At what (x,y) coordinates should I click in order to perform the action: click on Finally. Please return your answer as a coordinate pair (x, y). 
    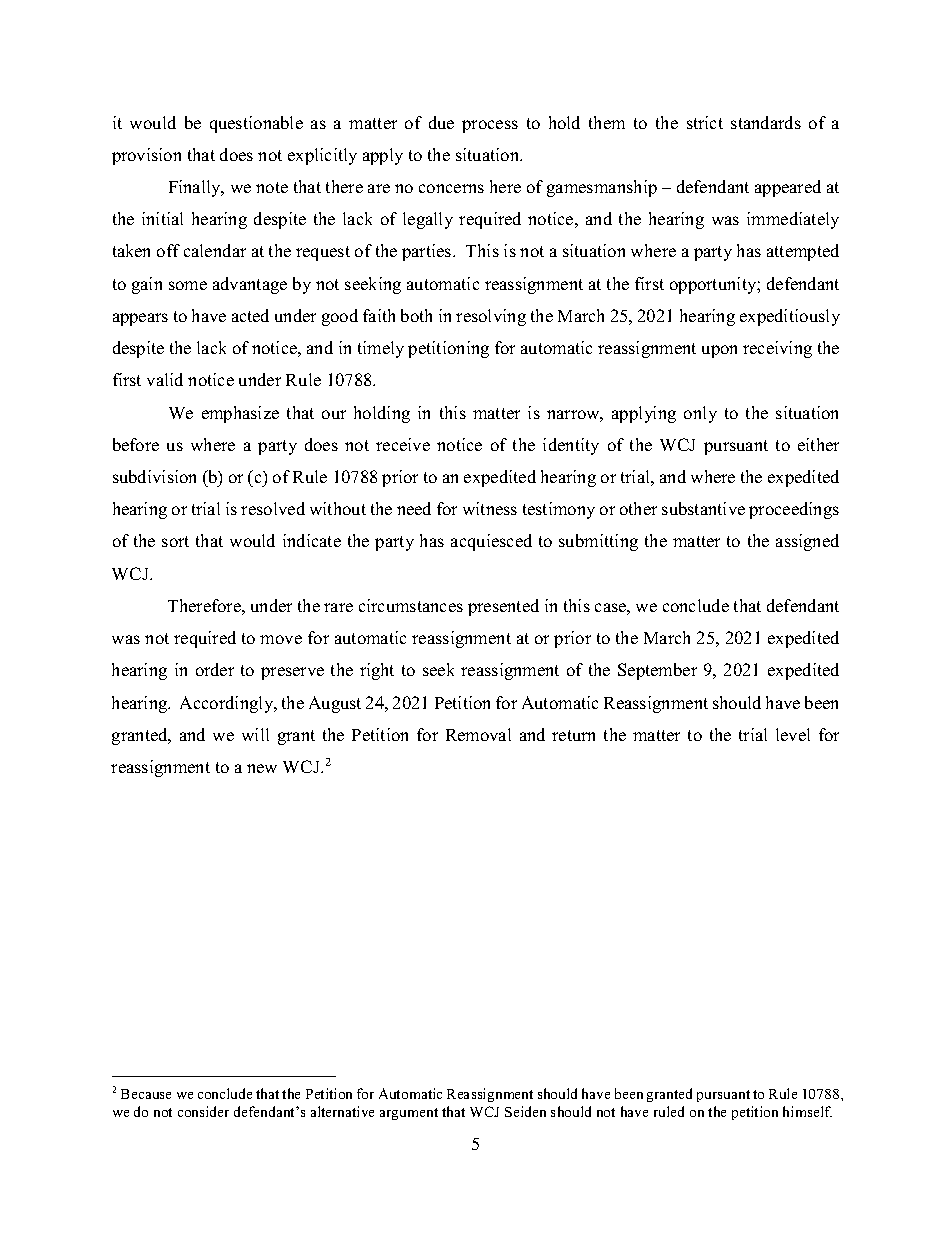
    Looking at the image, I should click on (196, 188).
